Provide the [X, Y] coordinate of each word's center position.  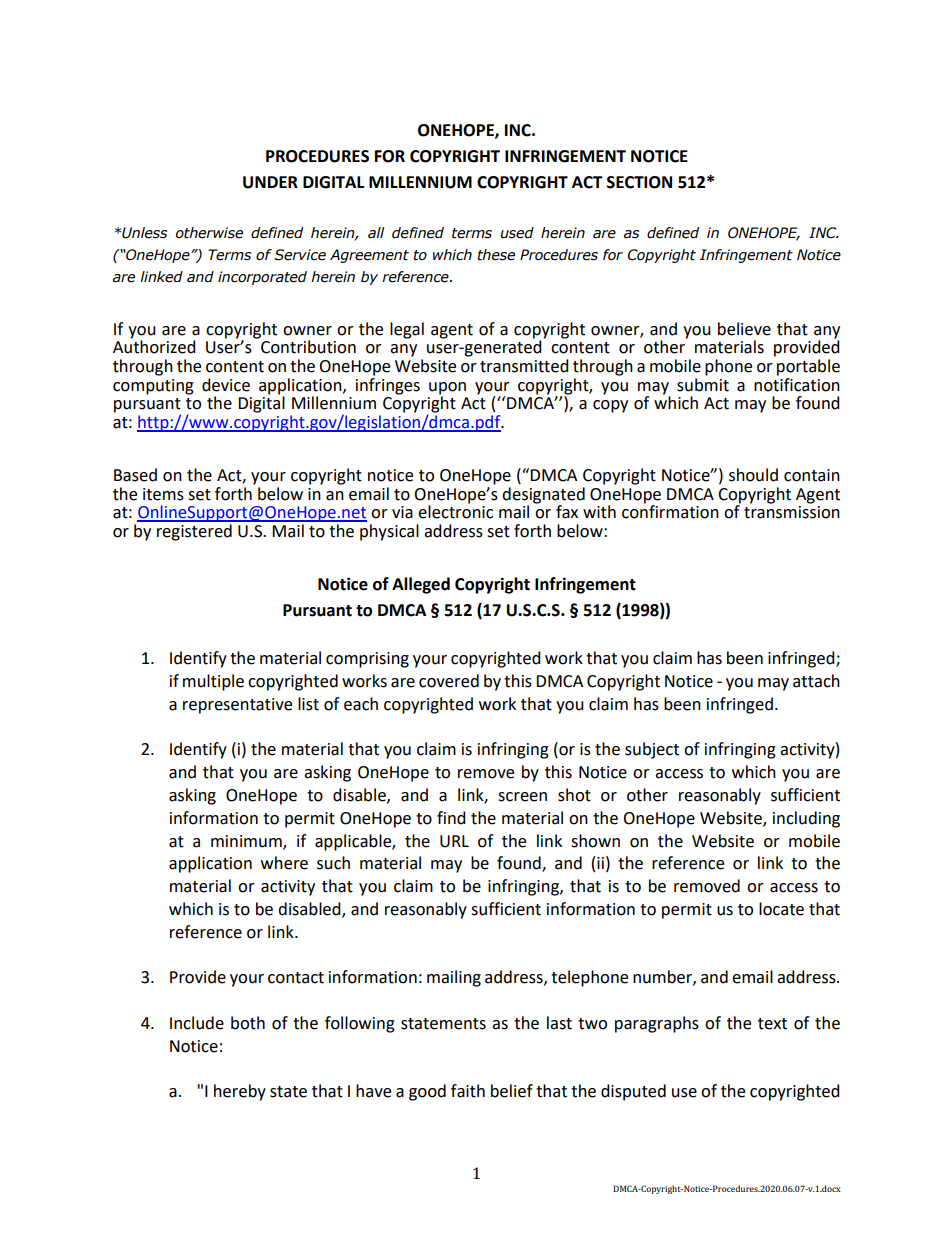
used [517, 233]
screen [522, 797]
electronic [455, 511]
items [163, 494]
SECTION [639, 182]
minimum [247, 842]
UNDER [270, 182]
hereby [240, 1092]
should [753, 475]
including [806, 819]
